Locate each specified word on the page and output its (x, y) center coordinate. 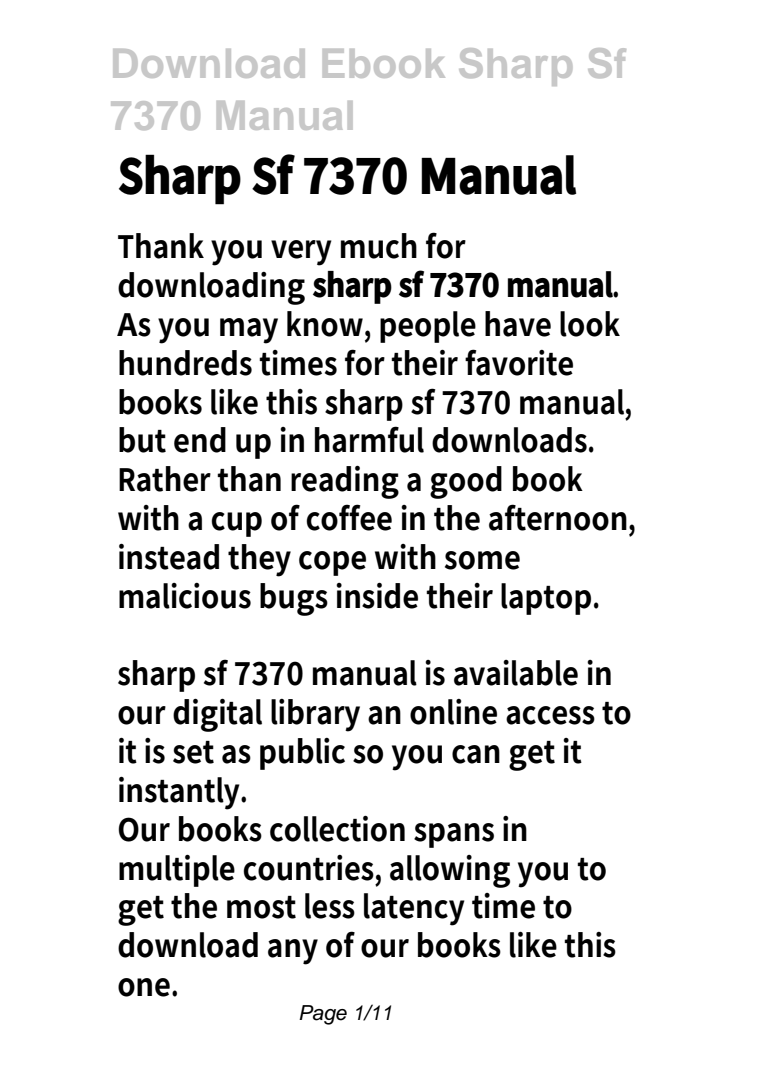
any (293, 952)
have (518, 324)
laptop (546, 599)
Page (323, 1015)
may (249, 331)
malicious (185, 596)
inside (377, 596)
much (379, 246)
